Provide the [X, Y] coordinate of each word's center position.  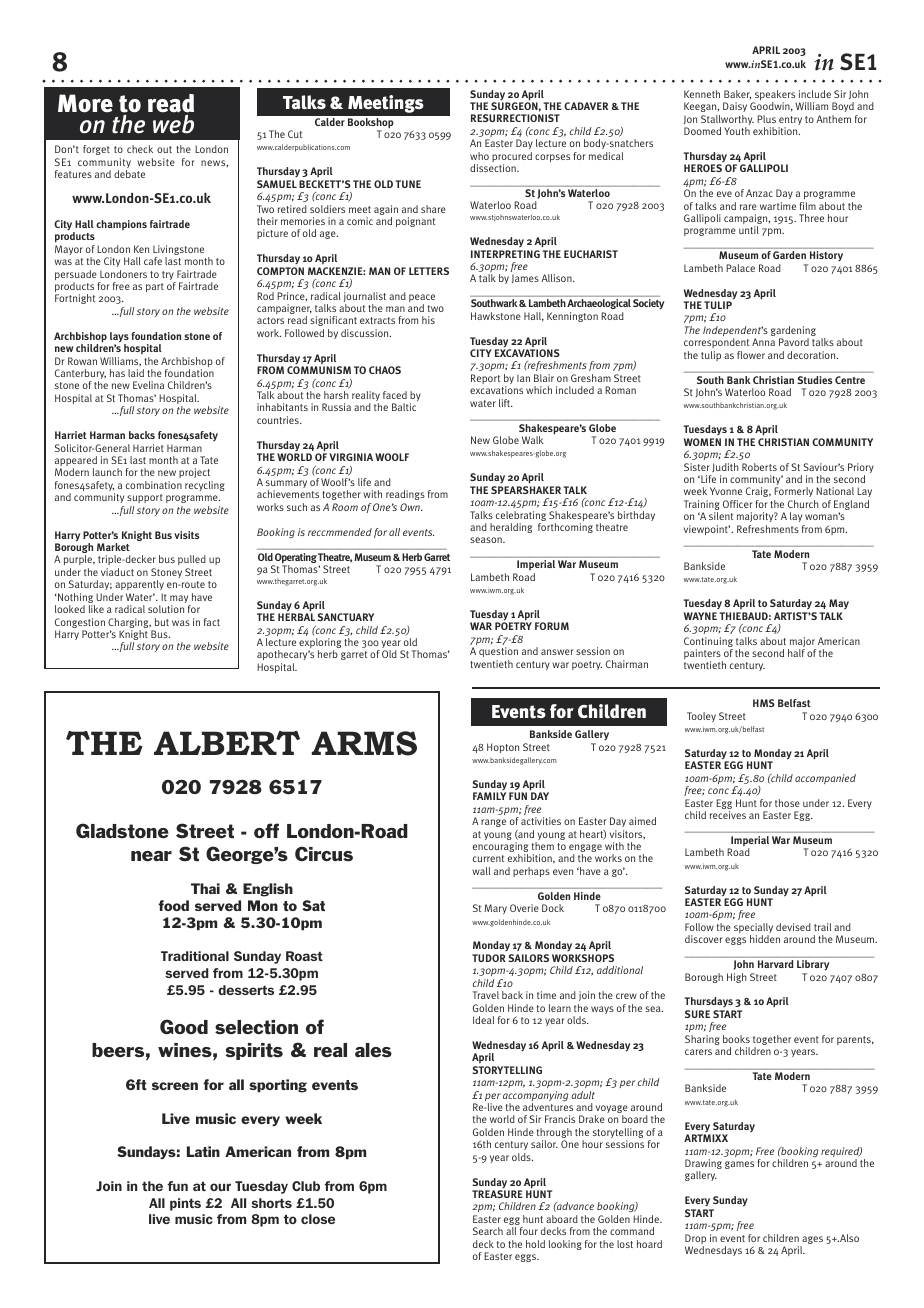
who [479, 156]
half [796, 653]
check [140, 149]
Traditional [195, 956]
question [498, 652]
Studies [815, 380]
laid [136, 373]
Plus [766, 119]
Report [485, 379]
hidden [765, 939]
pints [185, 1204]
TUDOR [489, 958]
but [162, 622]
